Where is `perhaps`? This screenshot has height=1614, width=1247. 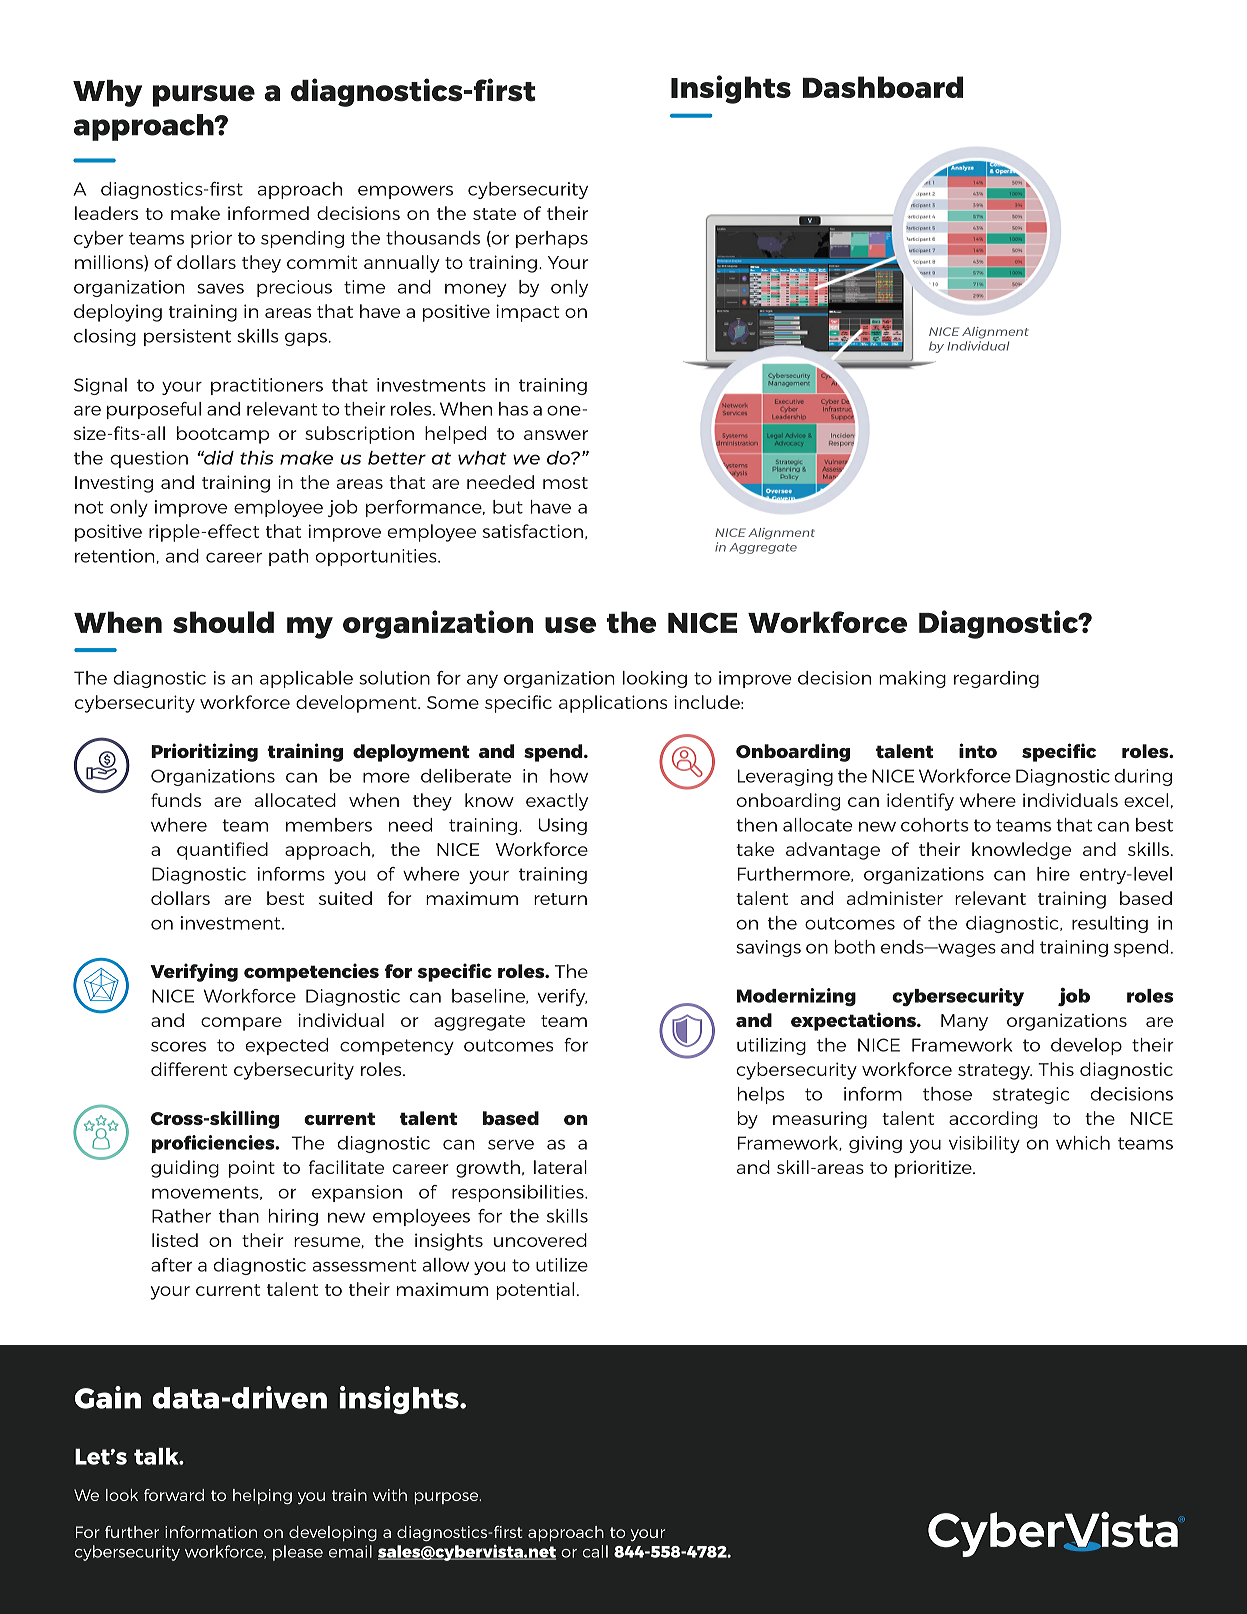 perhaps is located at coordinates (552, 239).
